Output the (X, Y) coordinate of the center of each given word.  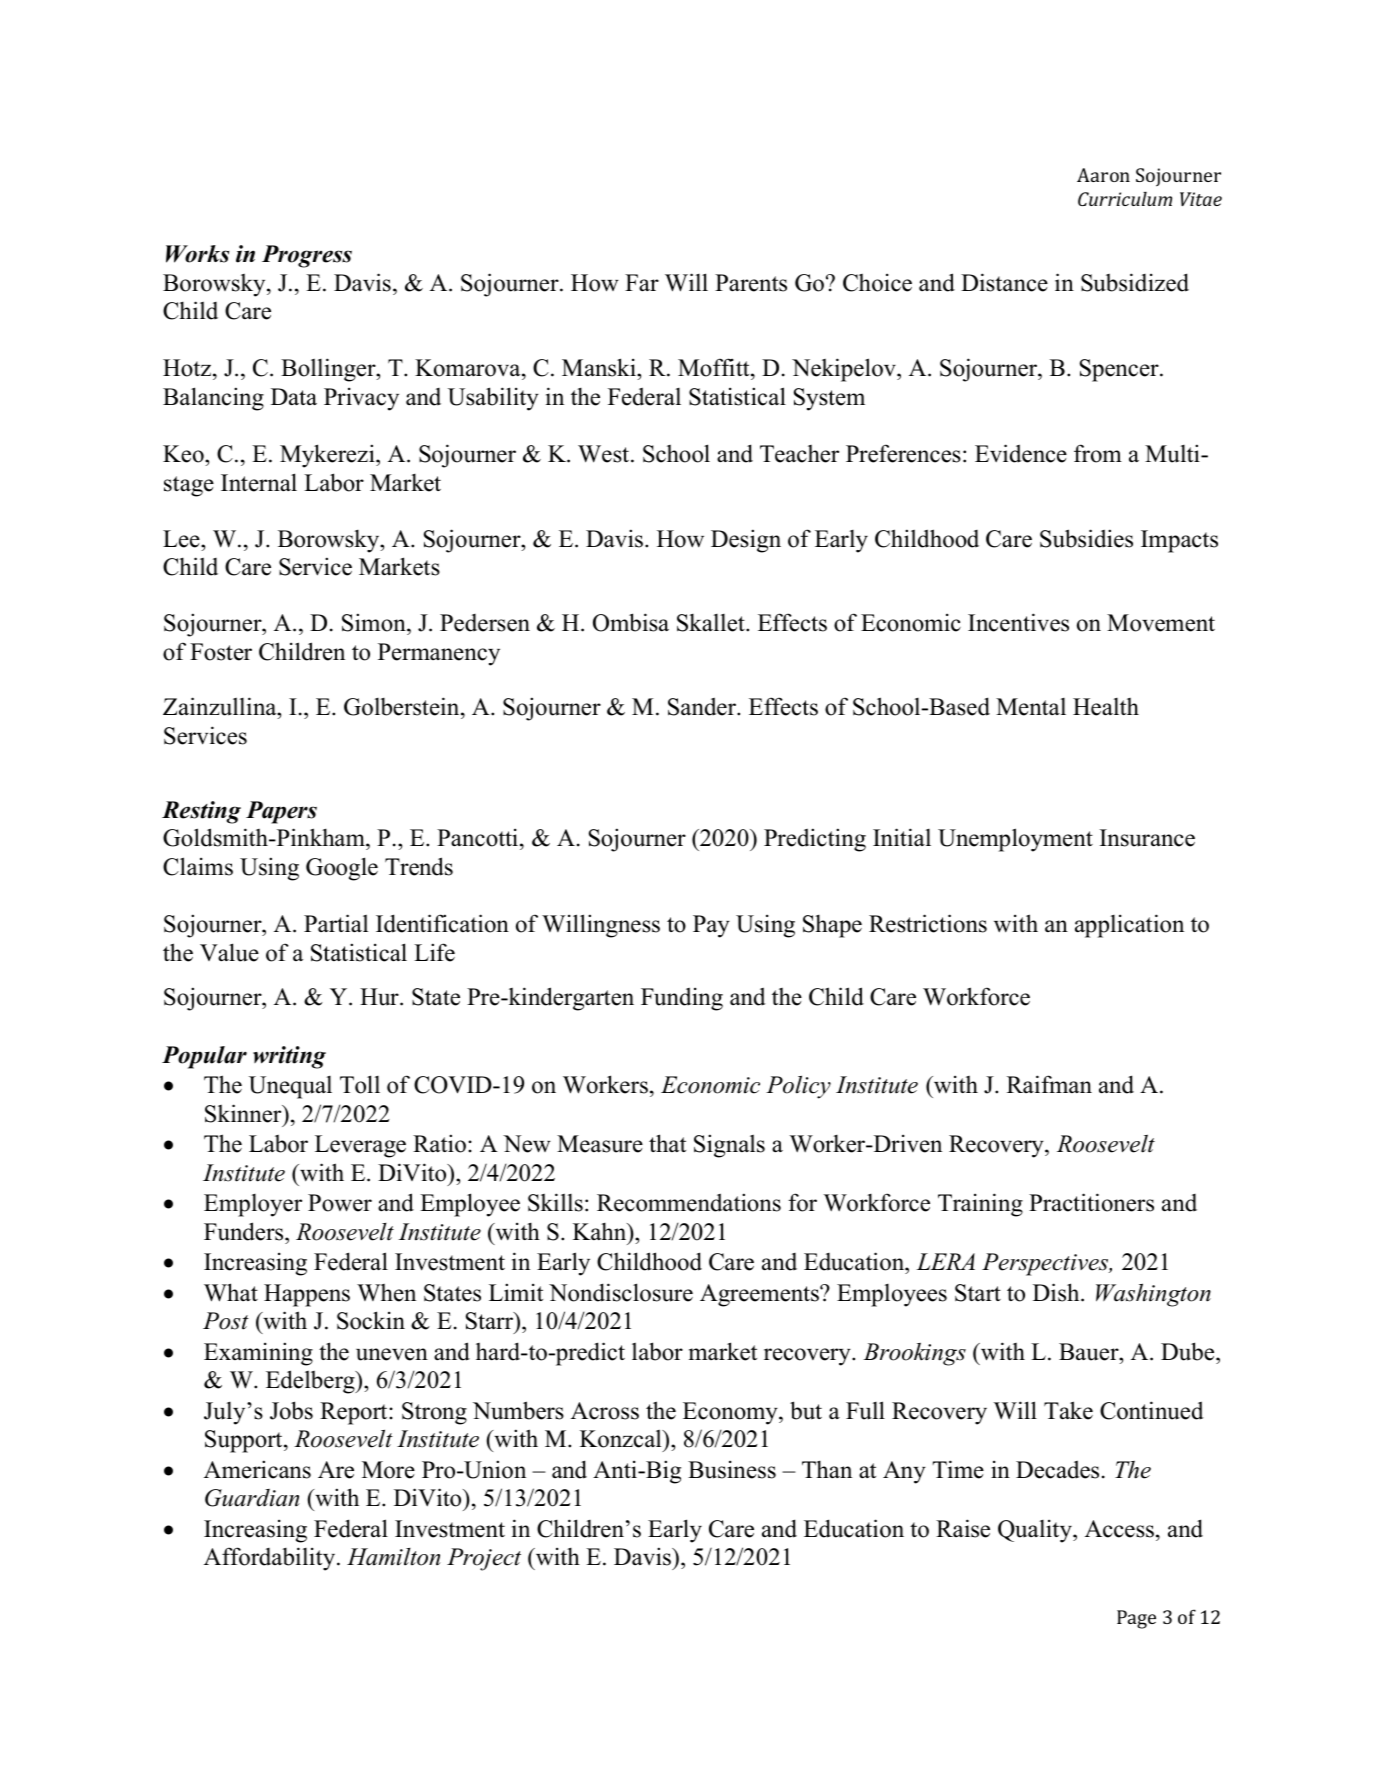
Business (732, 1469)
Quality (1036, 1531)
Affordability (271, 1559)
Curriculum (1125, 199)
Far (642, 283)
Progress (307, 256)
